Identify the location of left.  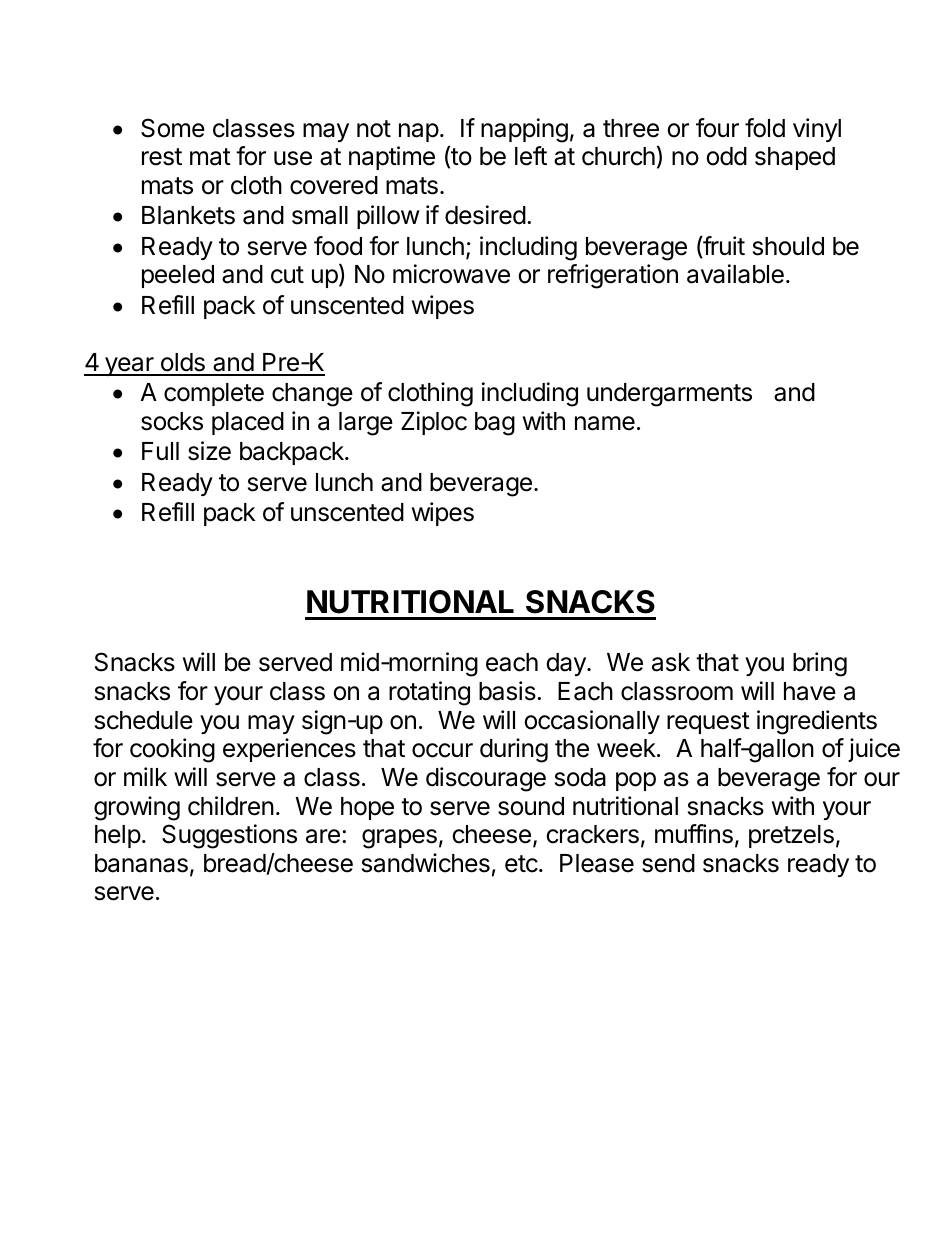
(531, 156).
